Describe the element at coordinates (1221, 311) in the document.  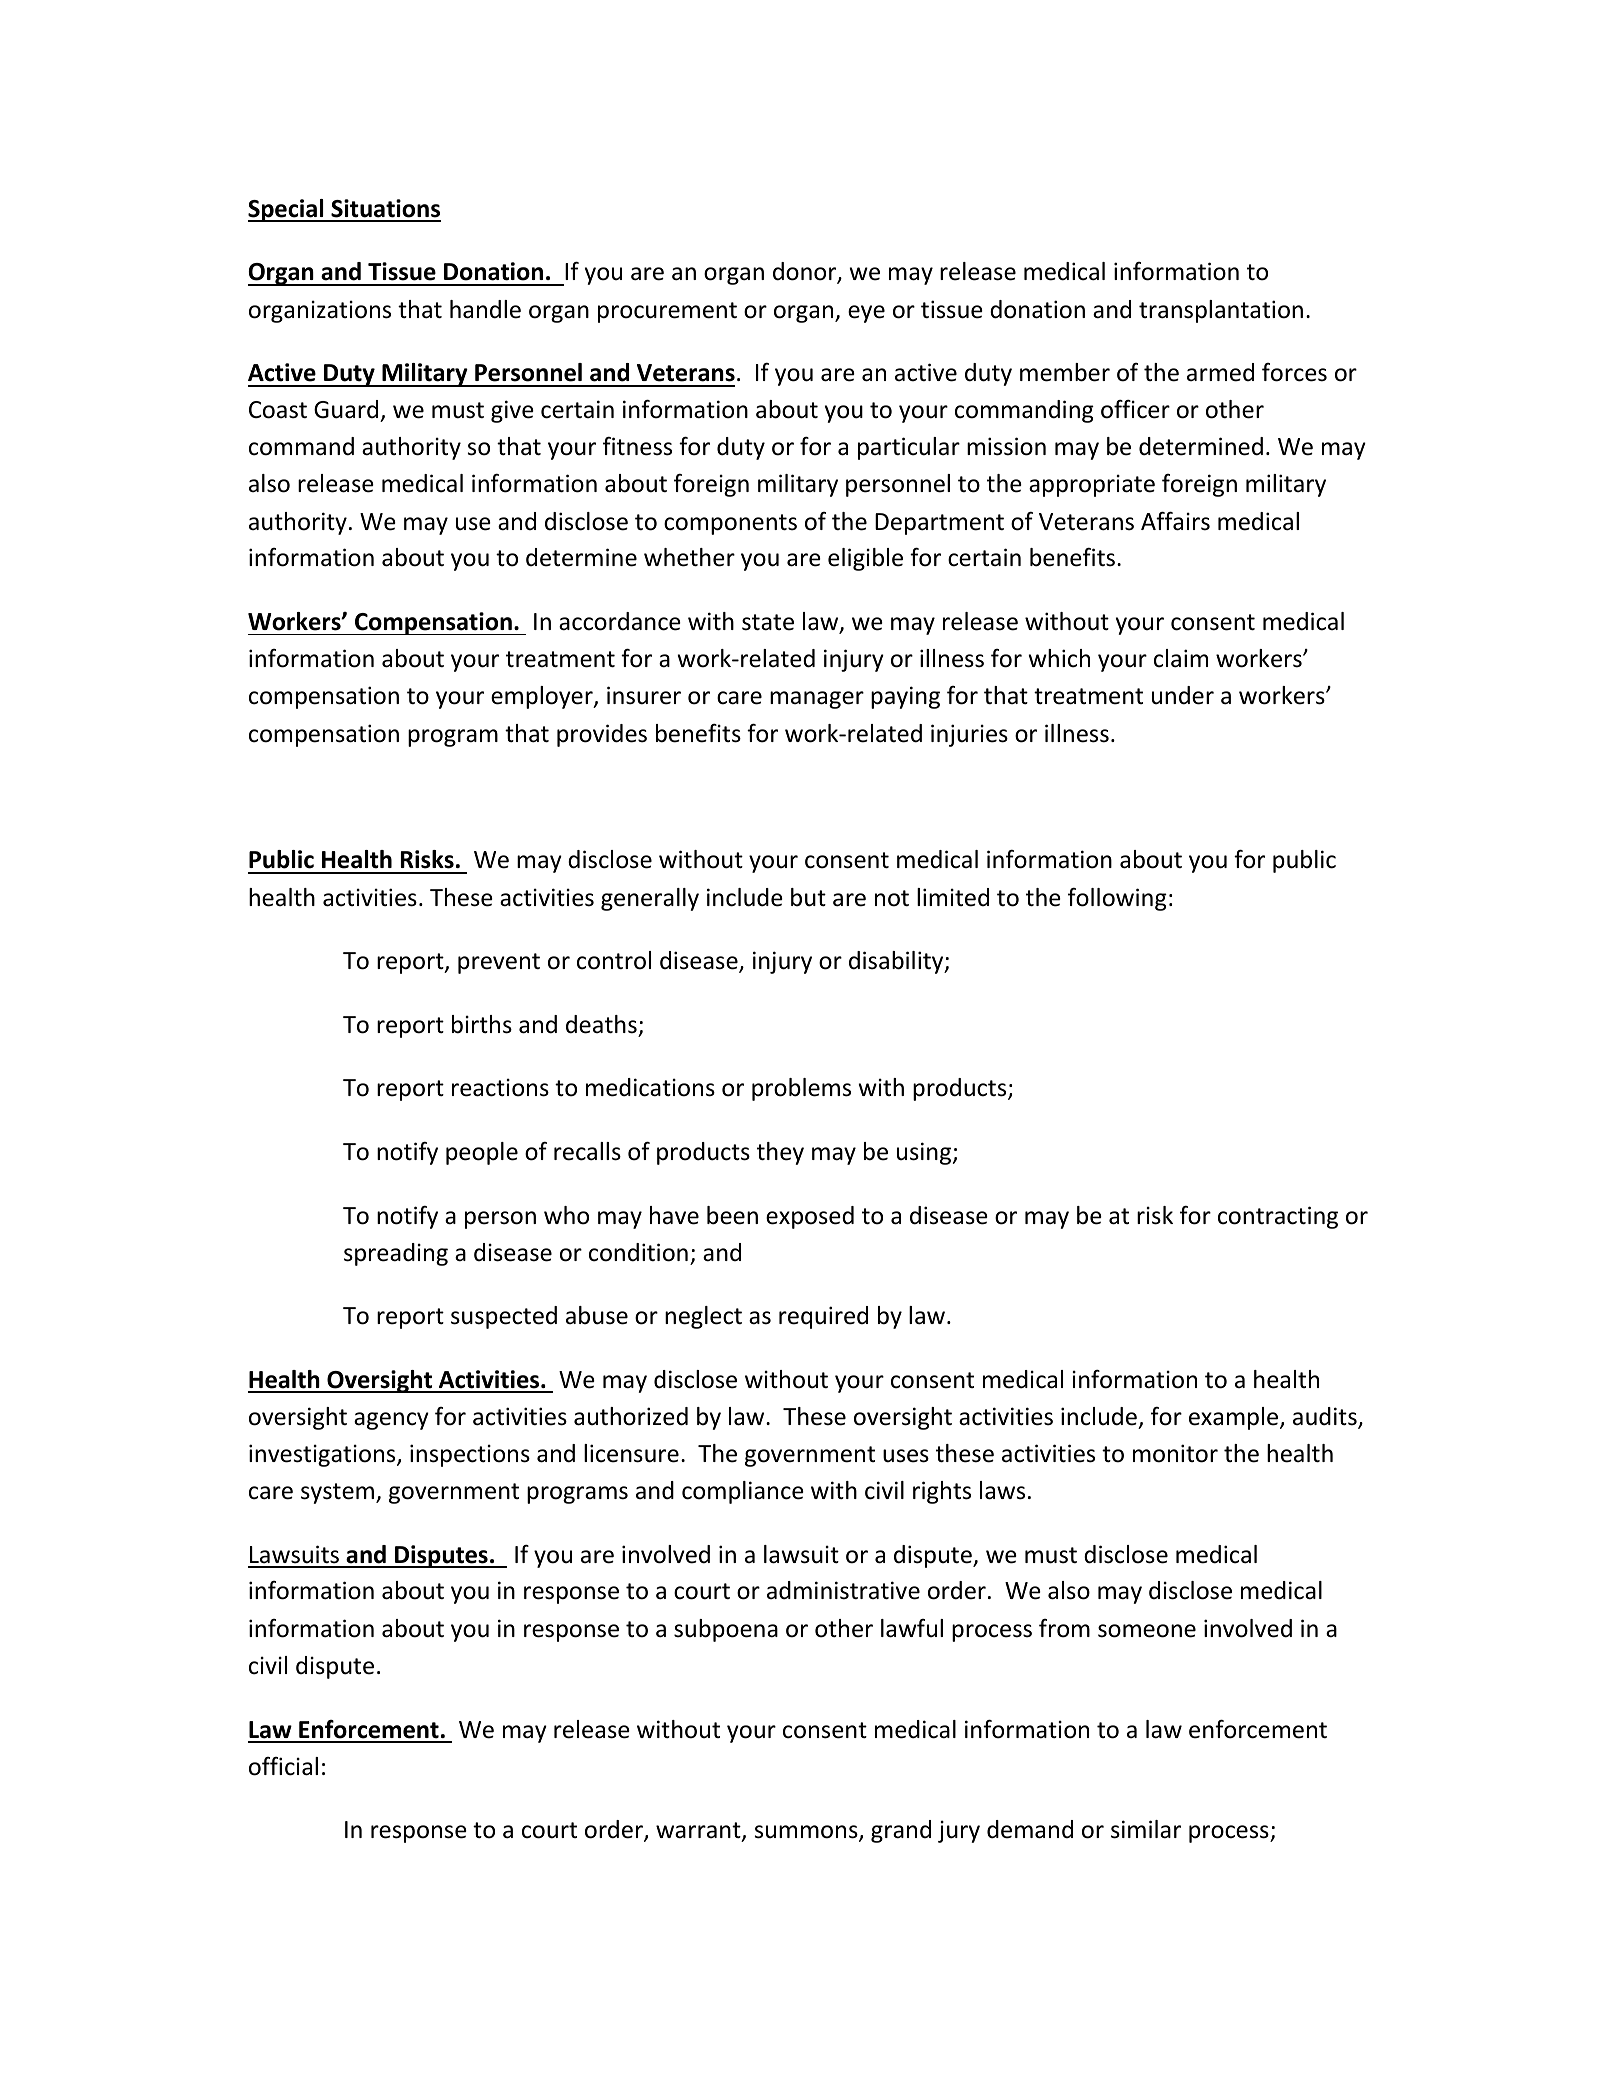
I see `transplantation` at that location.
